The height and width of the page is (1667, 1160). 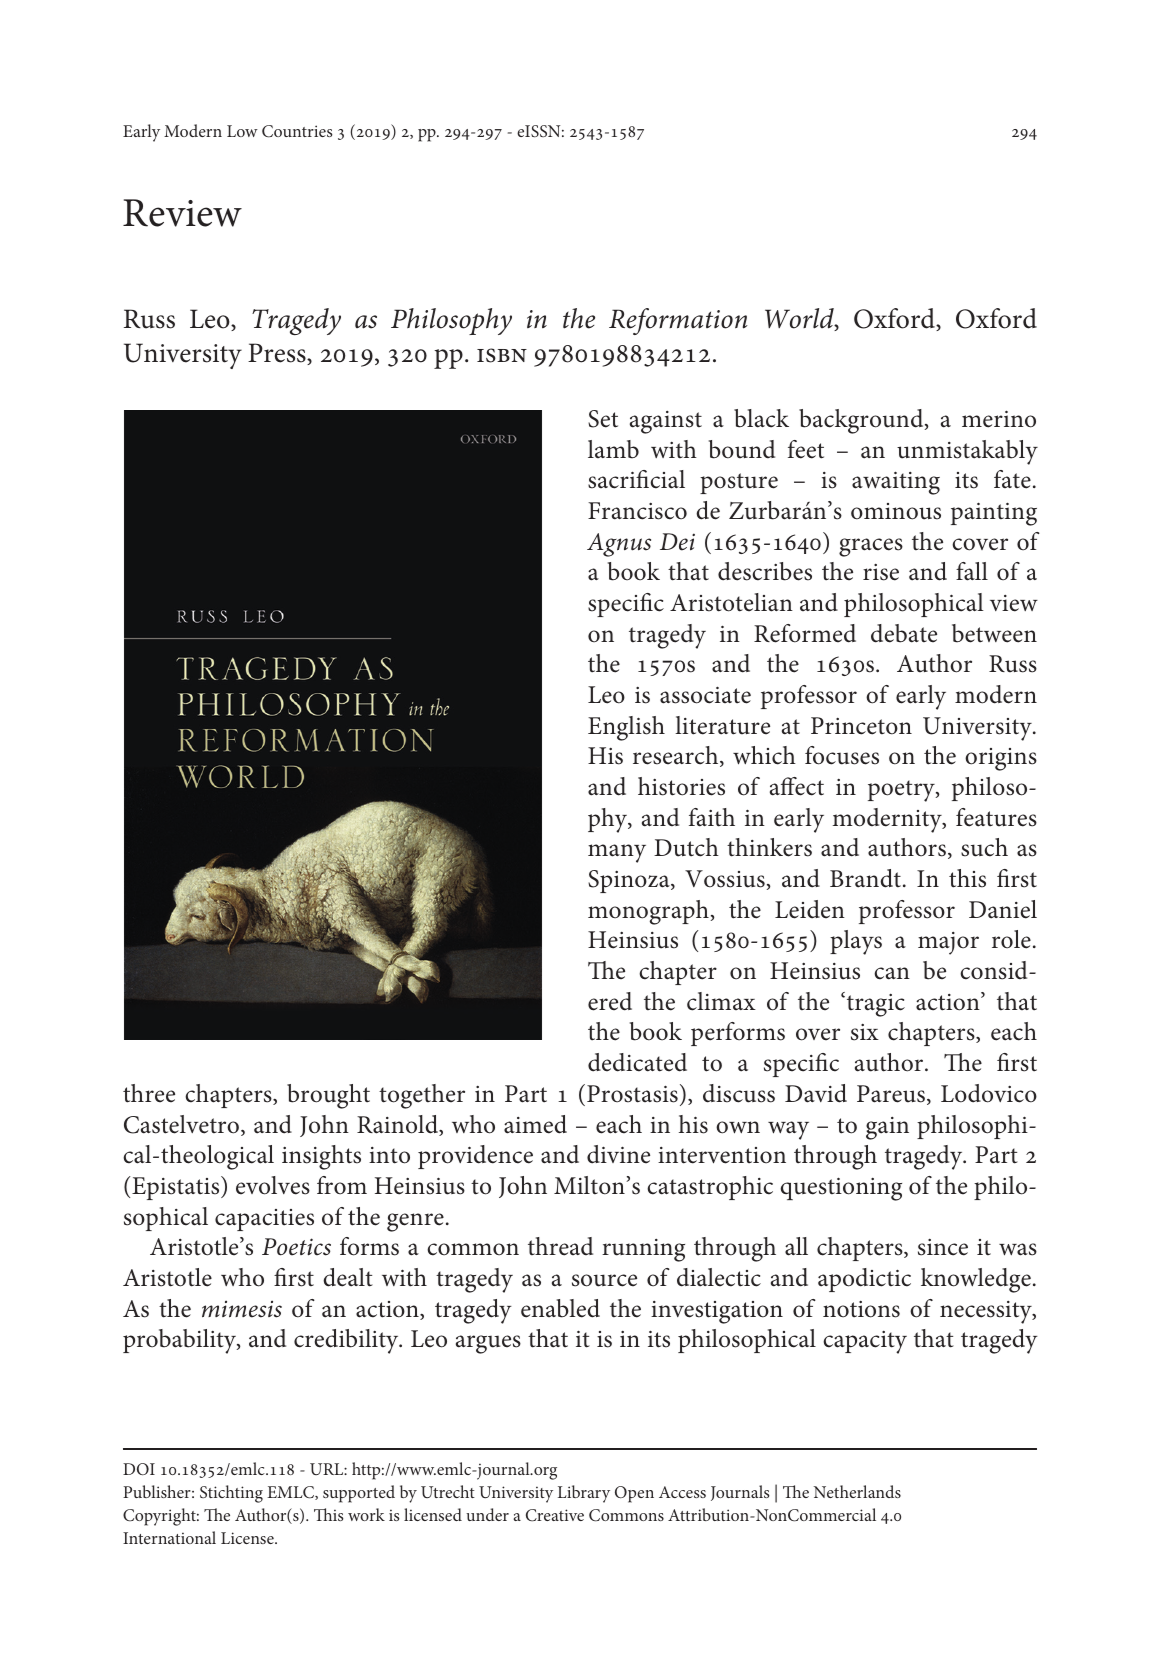 I want to click on International, so click(x=169, y=1537).
